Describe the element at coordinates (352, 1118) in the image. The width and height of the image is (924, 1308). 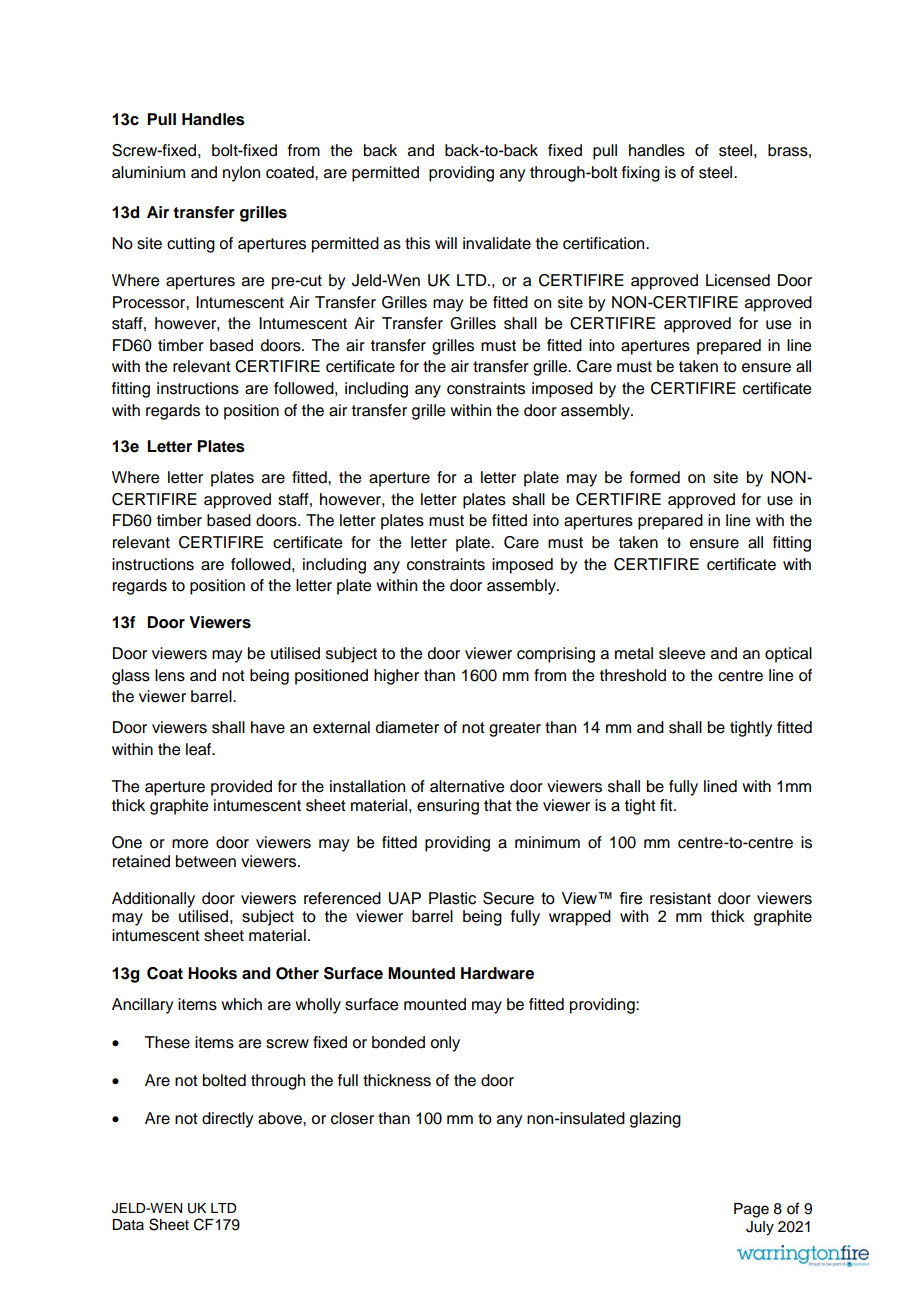
I see `closer` at that location.
